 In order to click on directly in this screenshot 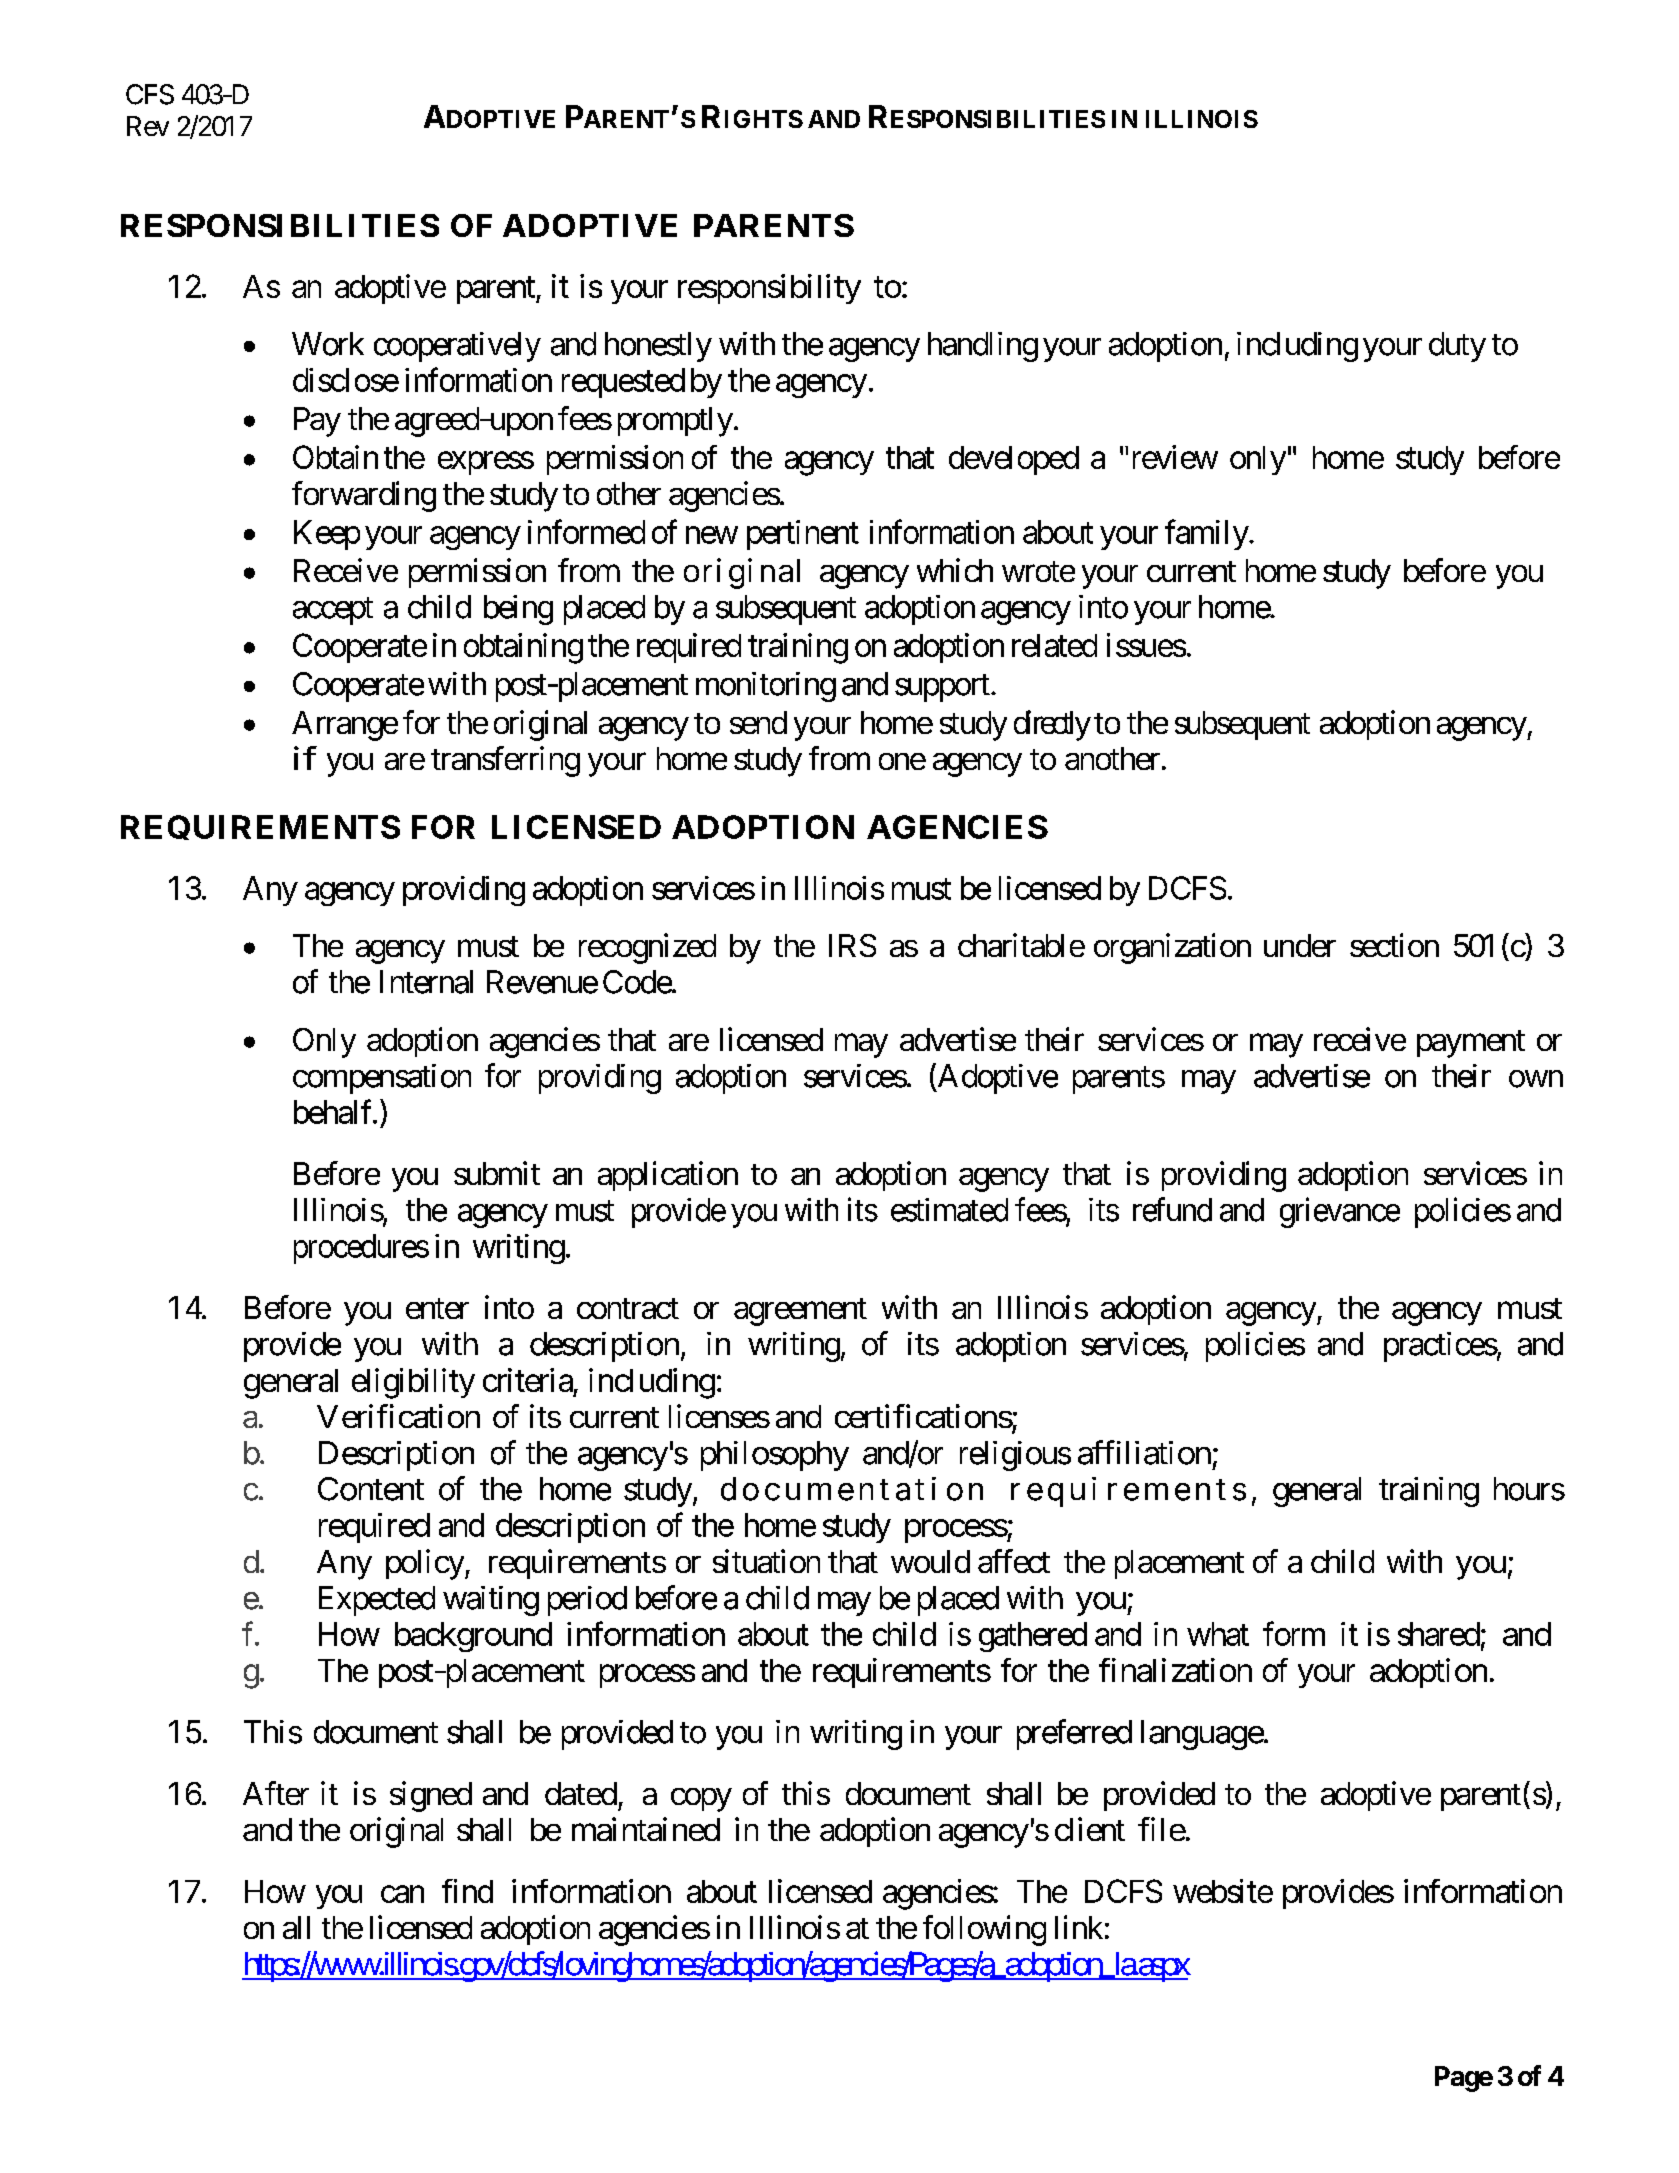, I will do `click(1052, 725)`.
